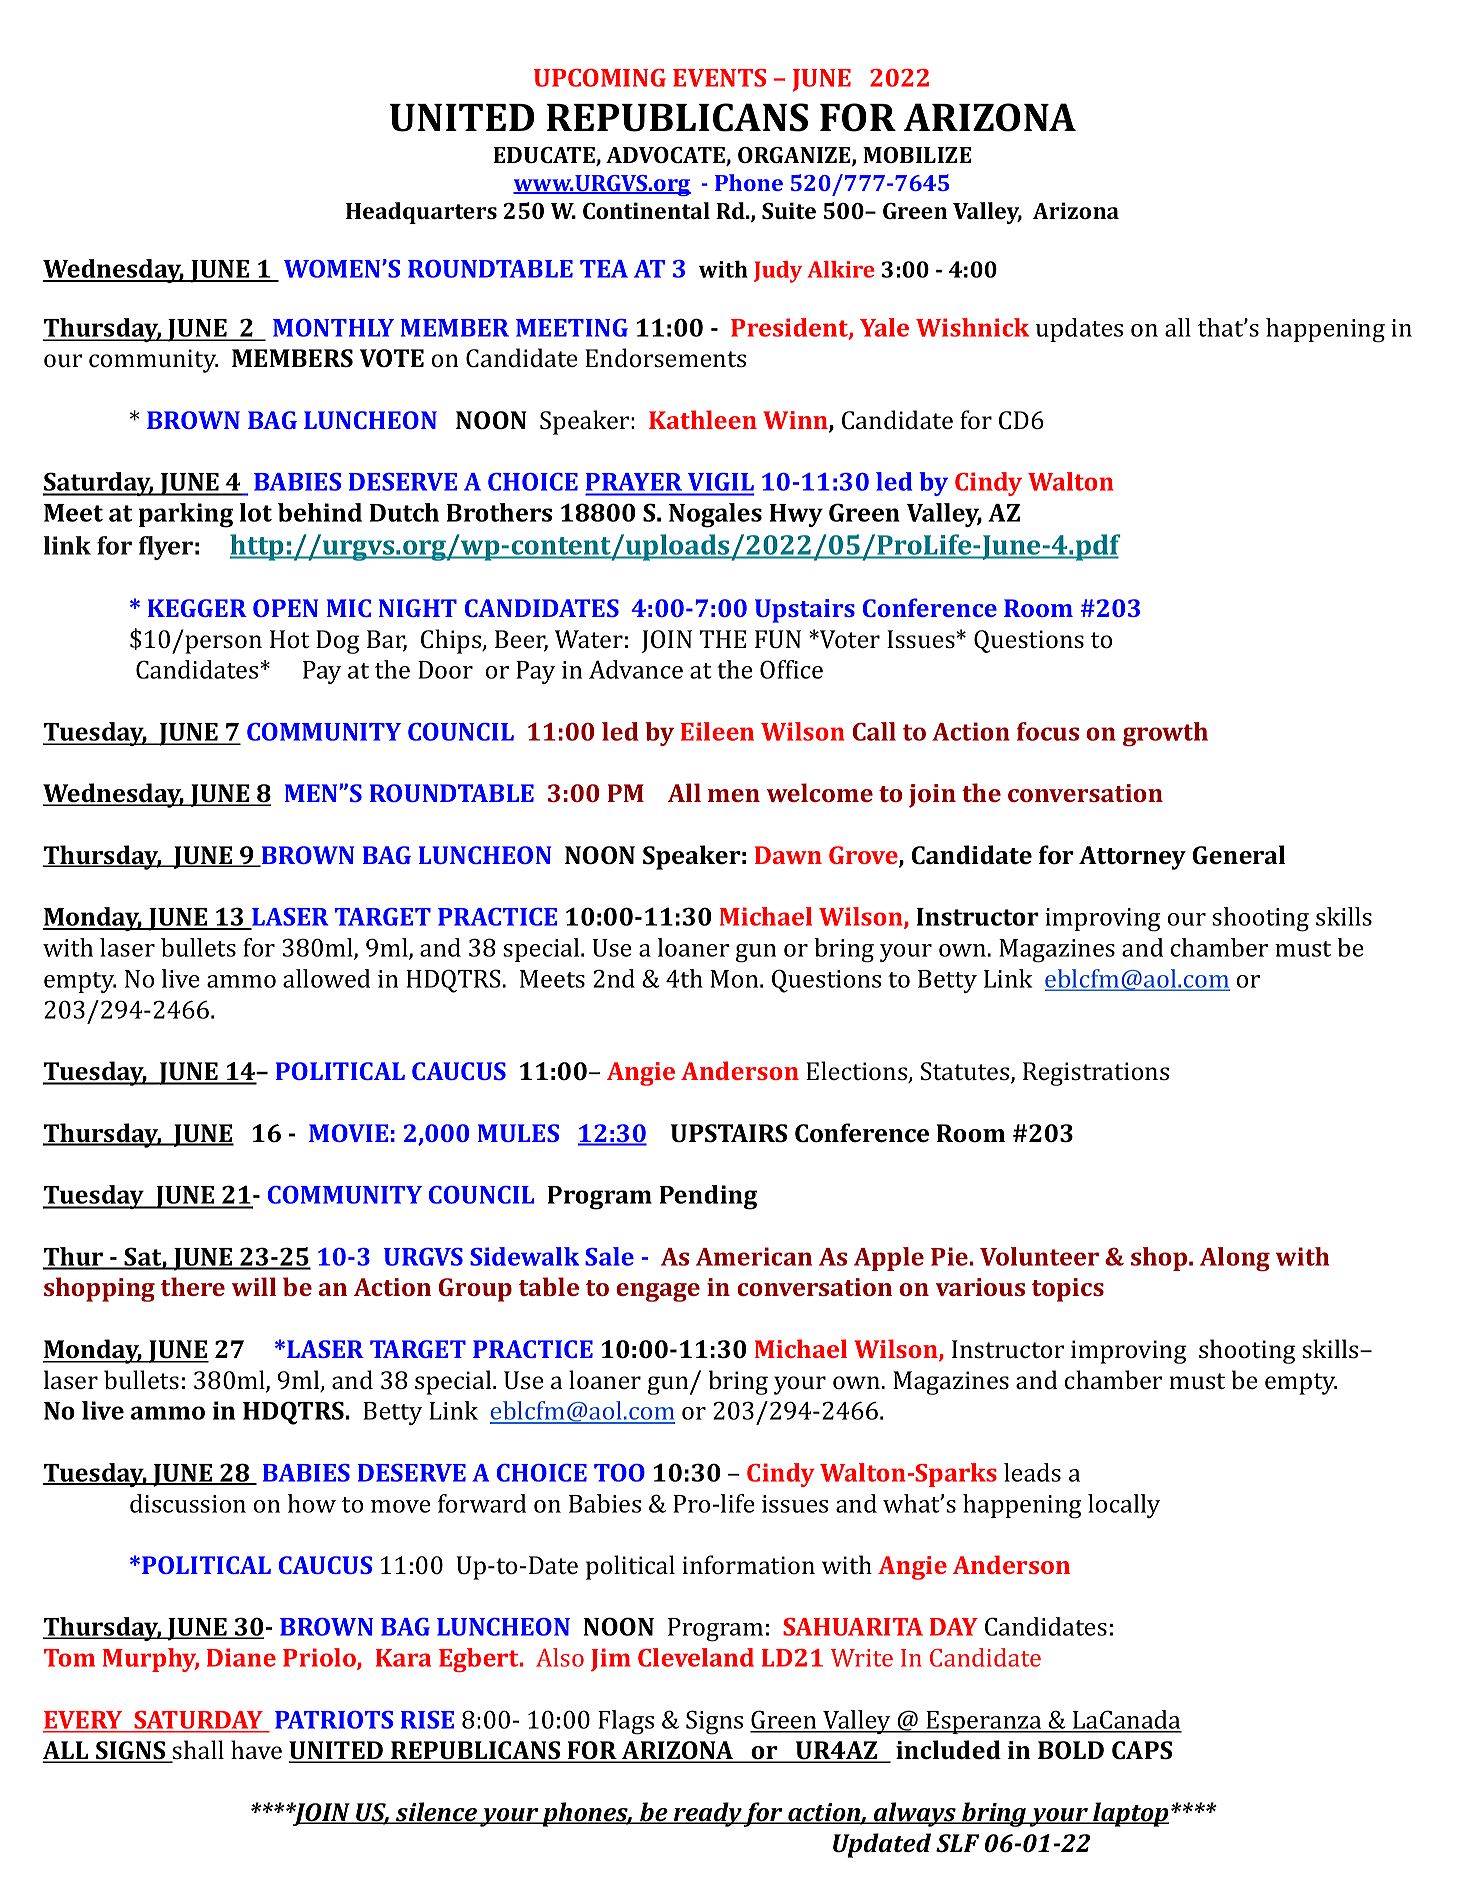 The height and width of the screenshot is (1896, 1465). What do you see at coordinates (197, 1751) in the screenshot?
I see `shall` at bounding box center [197, 1751].
